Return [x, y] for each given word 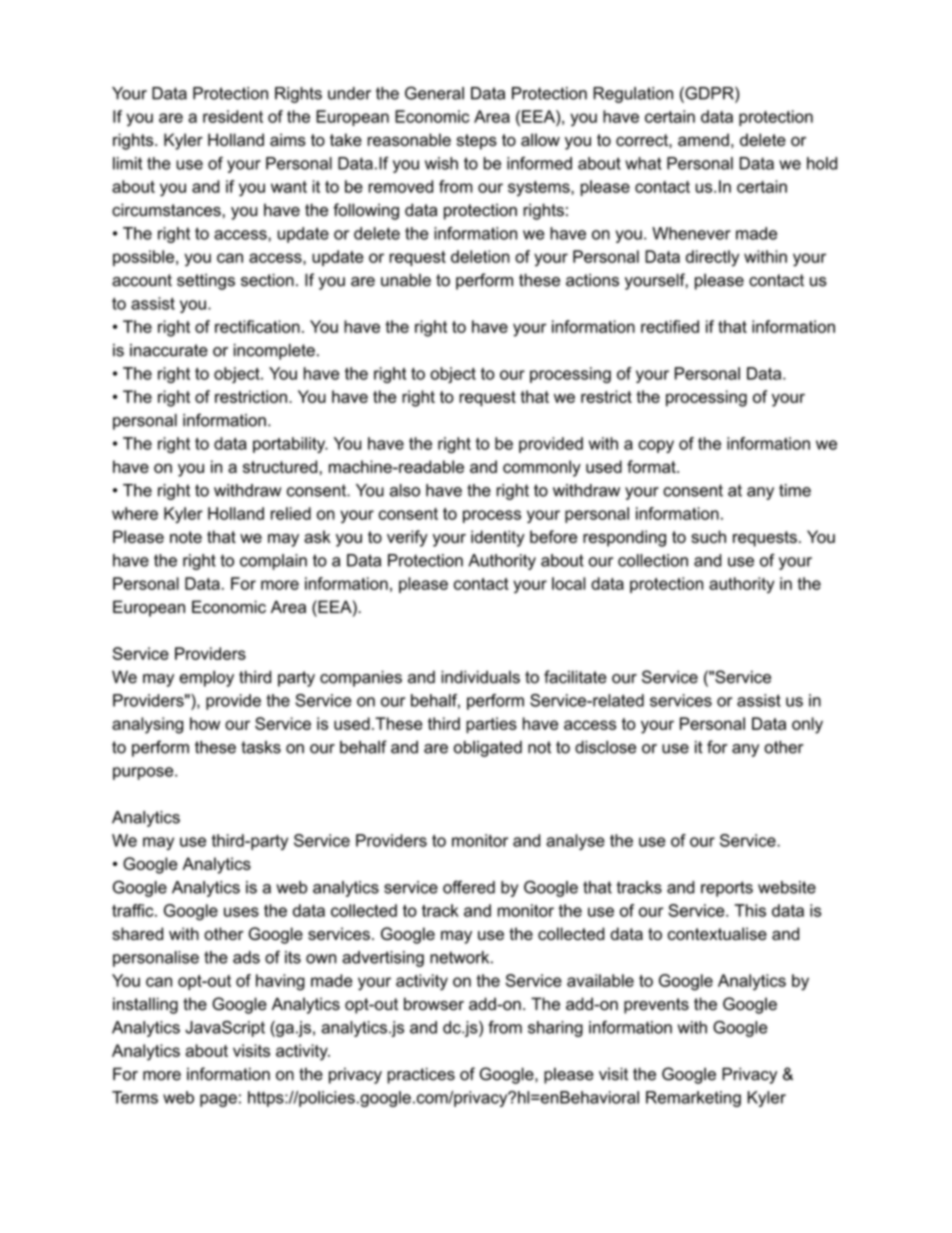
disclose [605, 747]
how [205, 723]
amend [703, 139]
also [405, 490]
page [218, 1100]
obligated [488, 749]
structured [280, 466]
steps [476, 142]
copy [656, 446]
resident [233, 116]
